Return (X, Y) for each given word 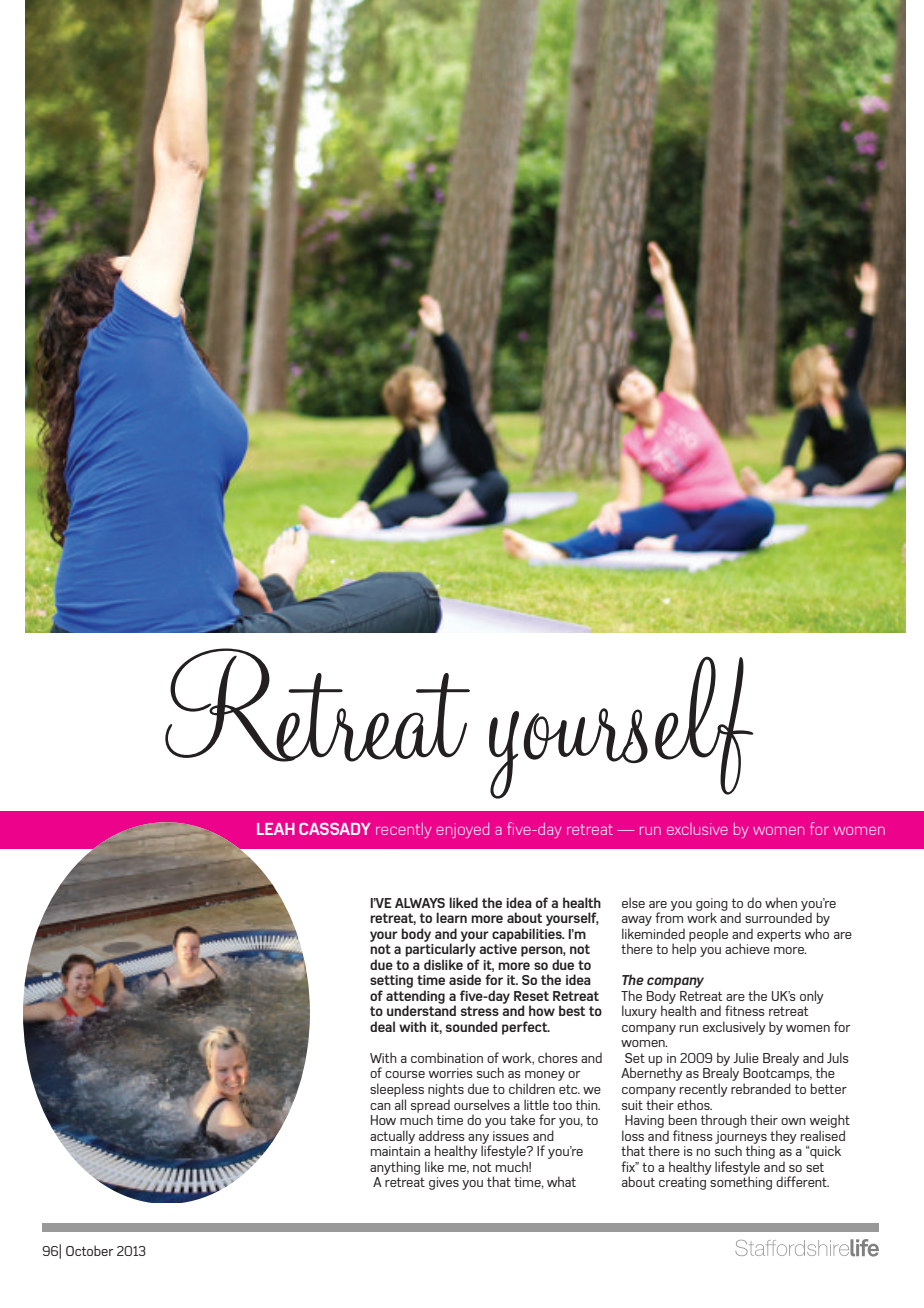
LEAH (276, 829)
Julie (746, 1057)
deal (382, 1026)
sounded (472, 1026)
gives (444, 1183)
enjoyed (462, 830)
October (90, 1250)
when (781, 902)
